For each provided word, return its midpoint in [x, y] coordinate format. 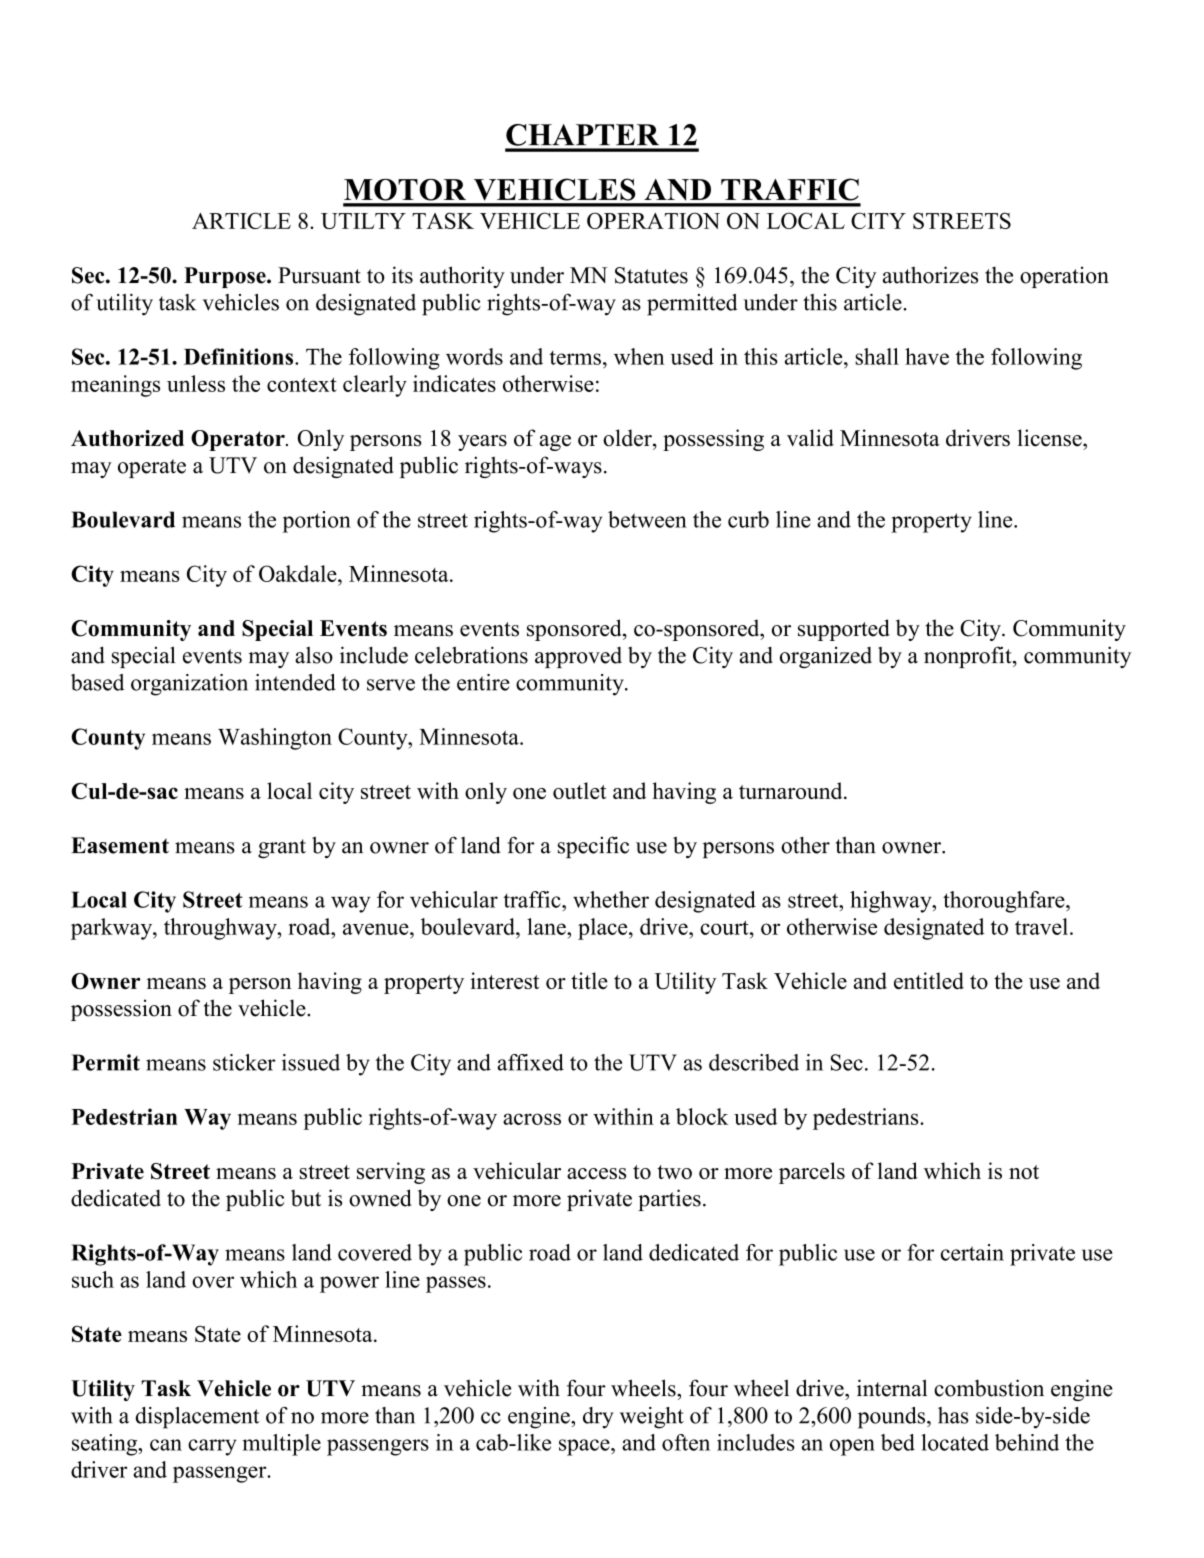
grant [282, 849]
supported [844, 630]
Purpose [226, 277]
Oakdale [299, 573]
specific [593, 847]
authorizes [930, 275]
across [532, 1119]
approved [578, 657]
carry [212, 1447]
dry [598, 1418]
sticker [244, 1062]
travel [1041, 926]
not [1024, 1172]
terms [575, 358]
